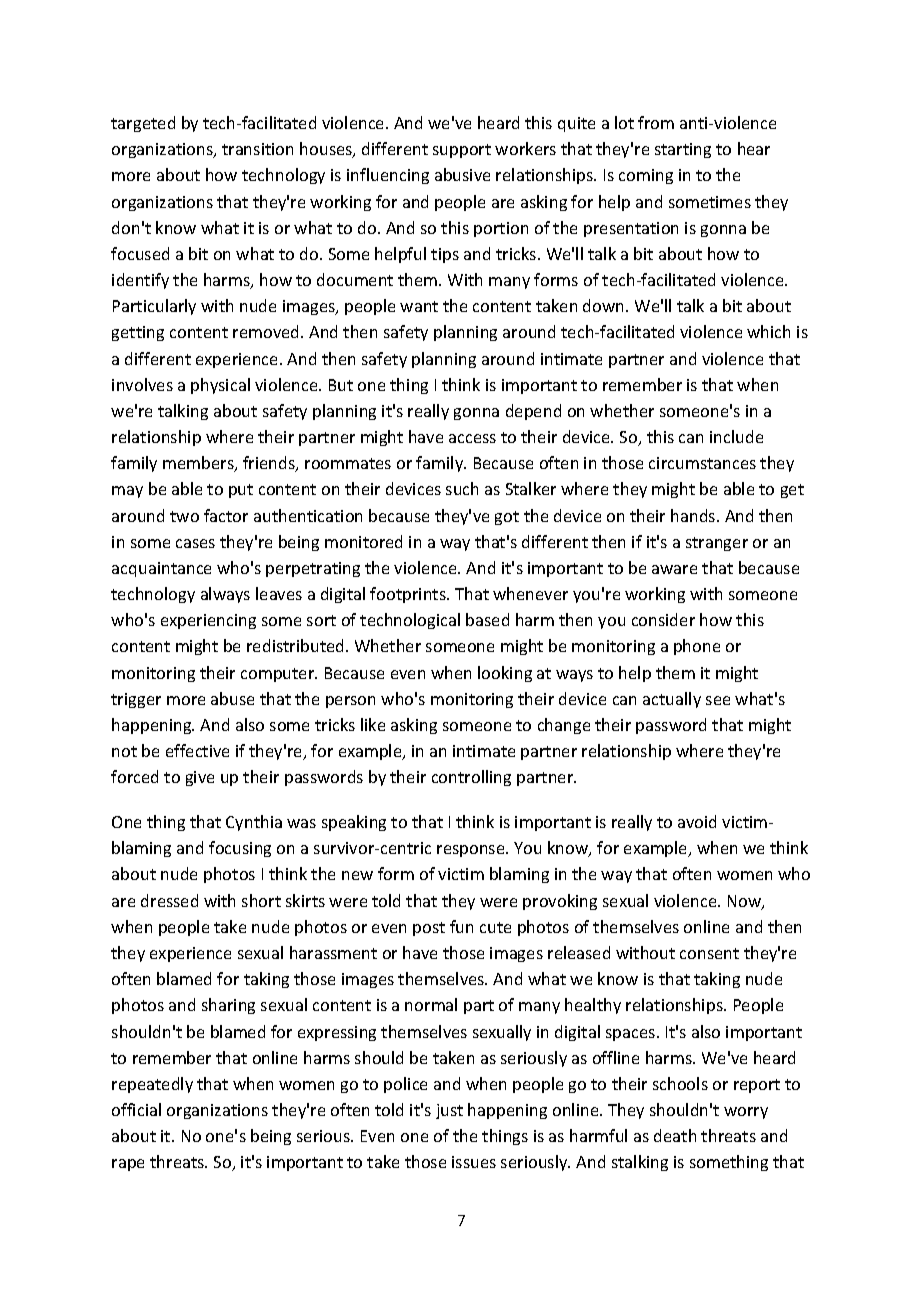  Describe the element at coordinates (709, 953) in the image. I see `consent` at that location.
